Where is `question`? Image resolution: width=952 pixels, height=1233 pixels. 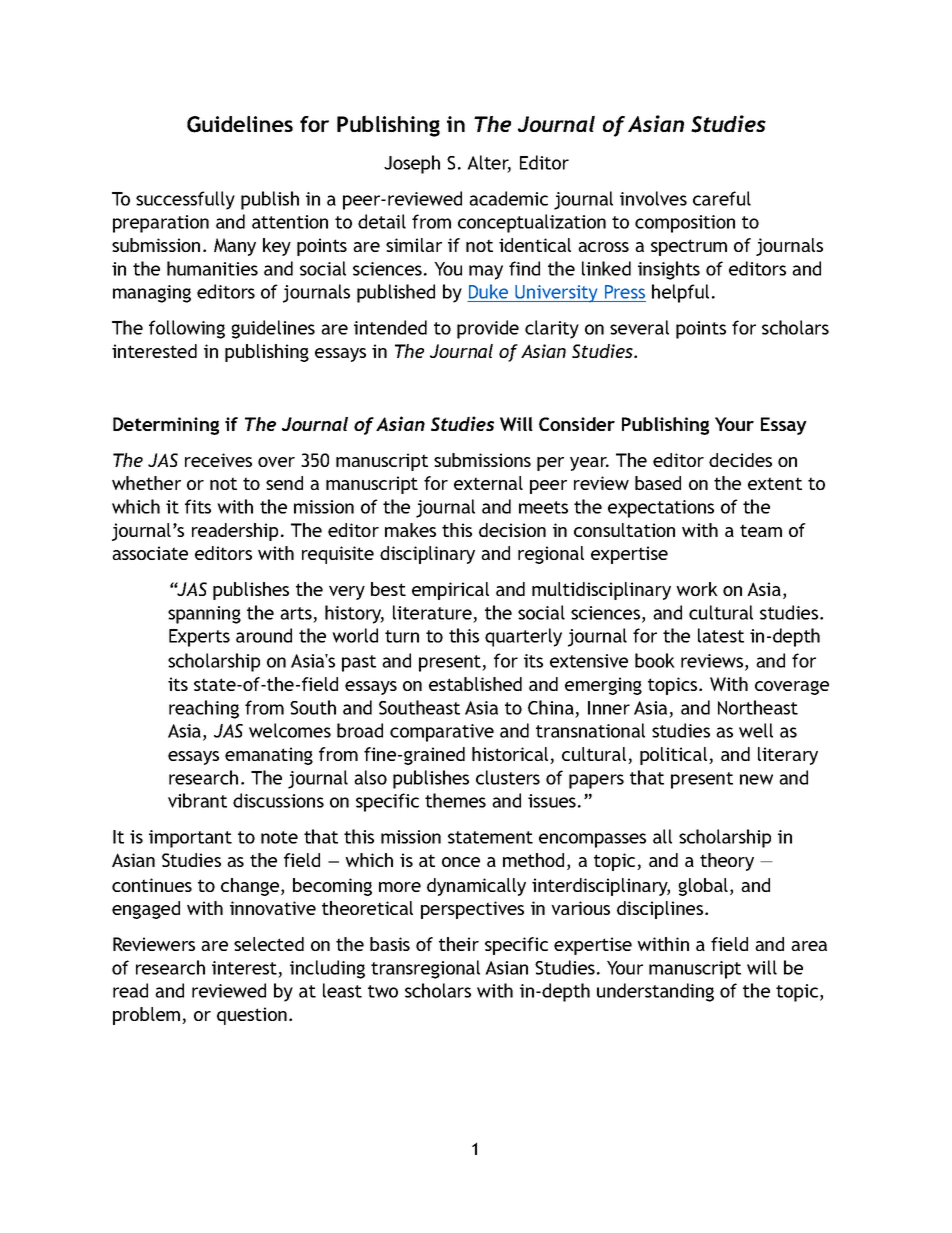
question is located at coordinates (252, 1016).
